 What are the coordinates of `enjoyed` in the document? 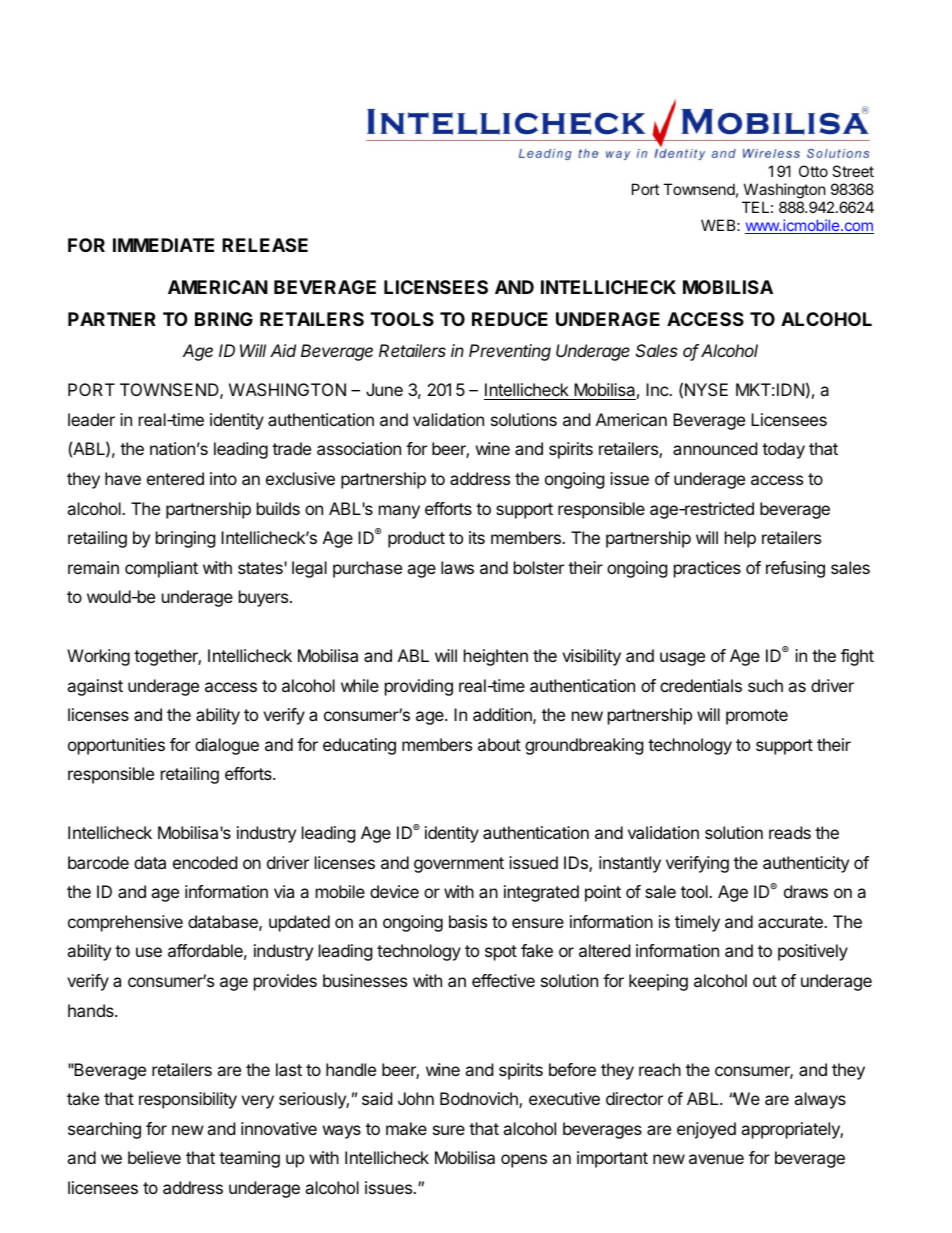 It's located at (706, 1130).
